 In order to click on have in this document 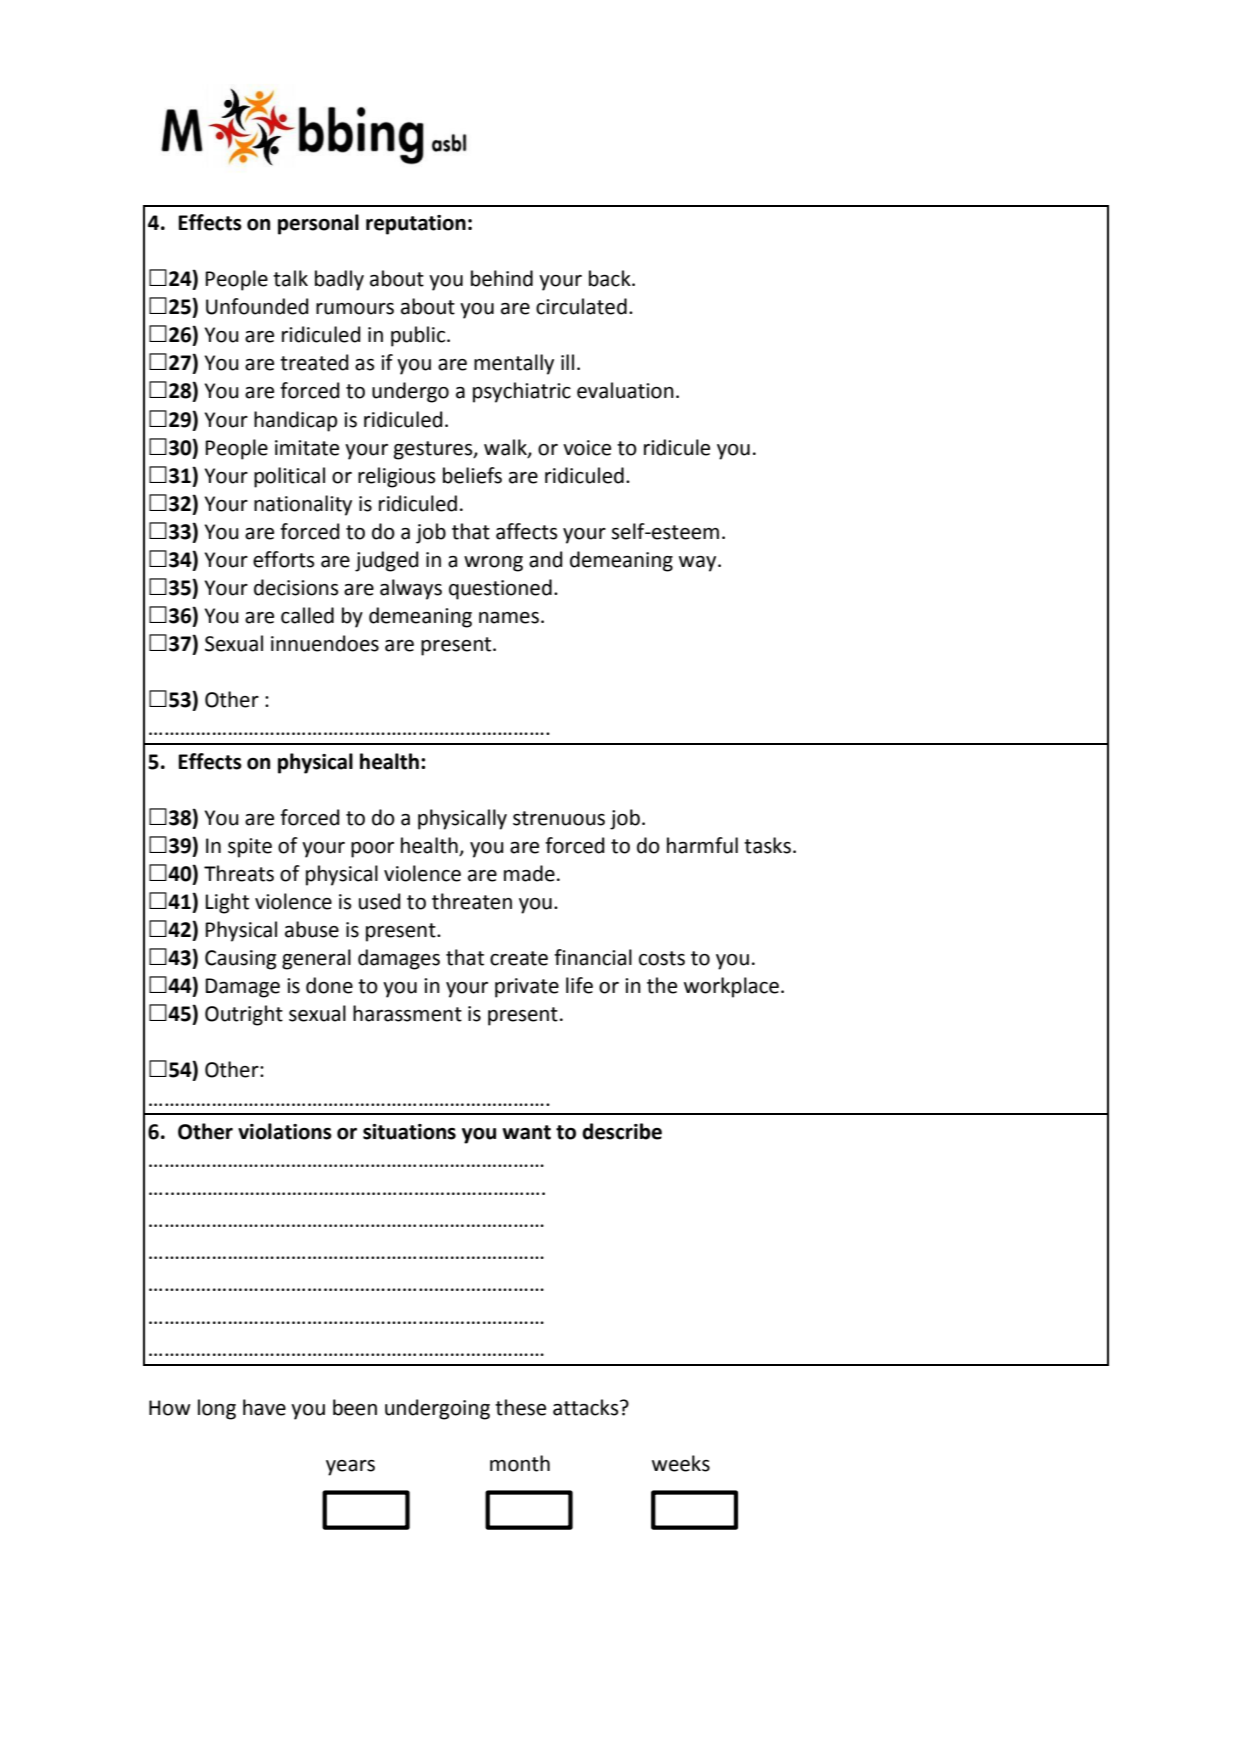, I will do `click(264, 1407)`.
